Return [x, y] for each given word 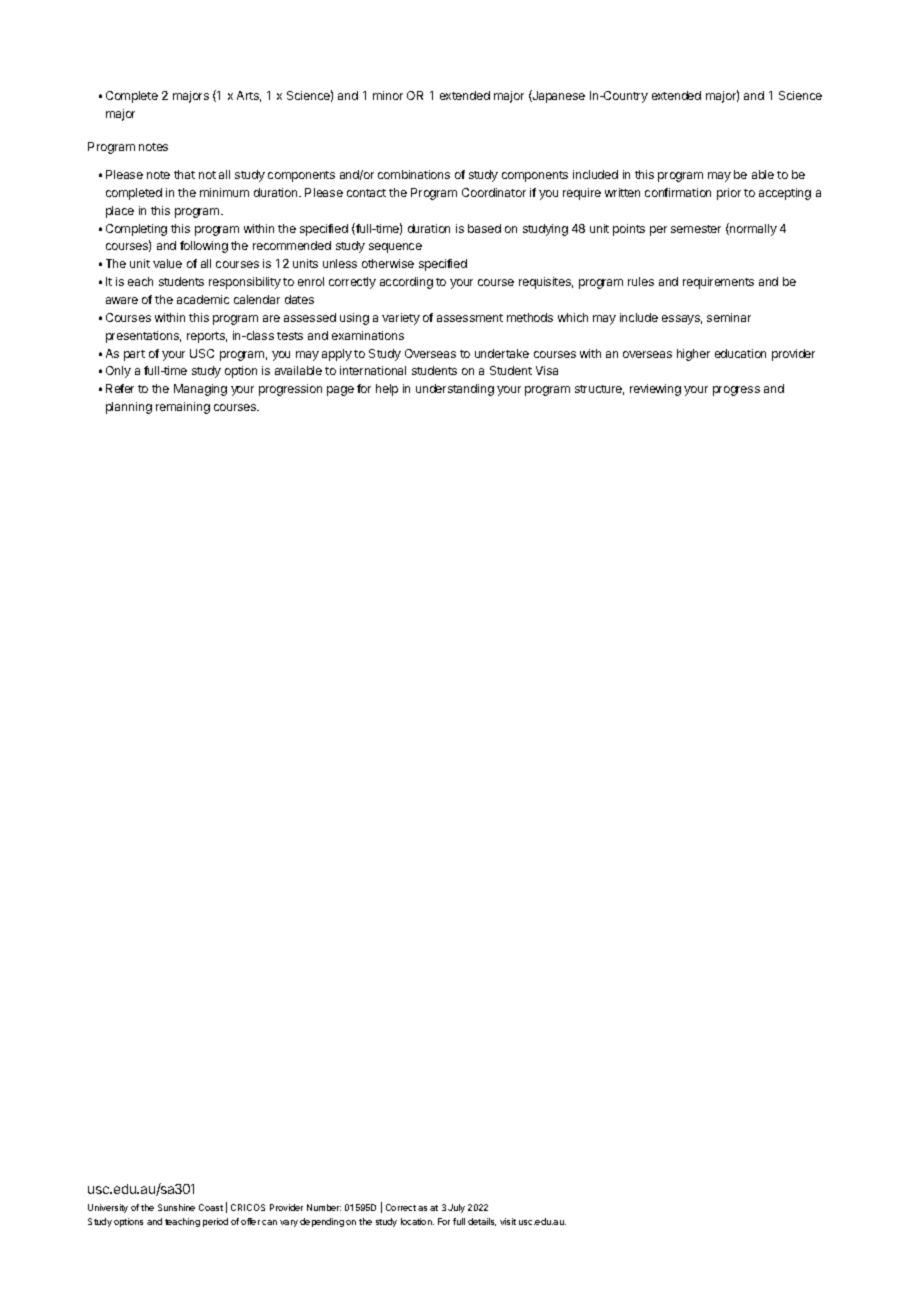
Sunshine [176, 1207]
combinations [414, 174]
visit [508, 1221]
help [387, 390]
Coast [211, 1207]
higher [693, 355]
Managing [200, 390]
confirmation [678, 192]
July [456, 1208]
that [184, 174]
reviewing [655, 390]
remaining [183, 408]
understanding [455, 390]
